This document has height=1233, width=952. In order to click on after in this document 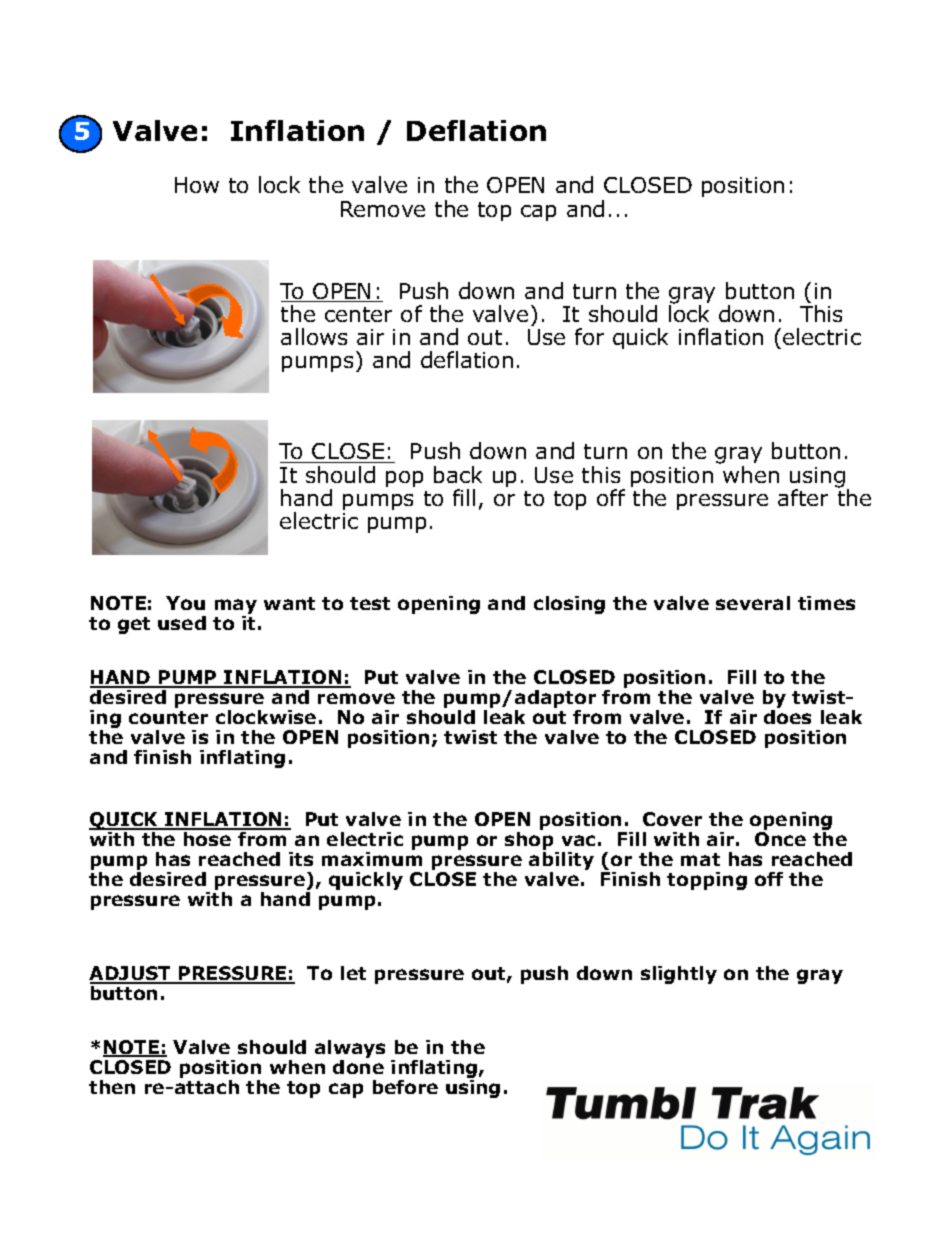, I will do `click(803, 497)`.
